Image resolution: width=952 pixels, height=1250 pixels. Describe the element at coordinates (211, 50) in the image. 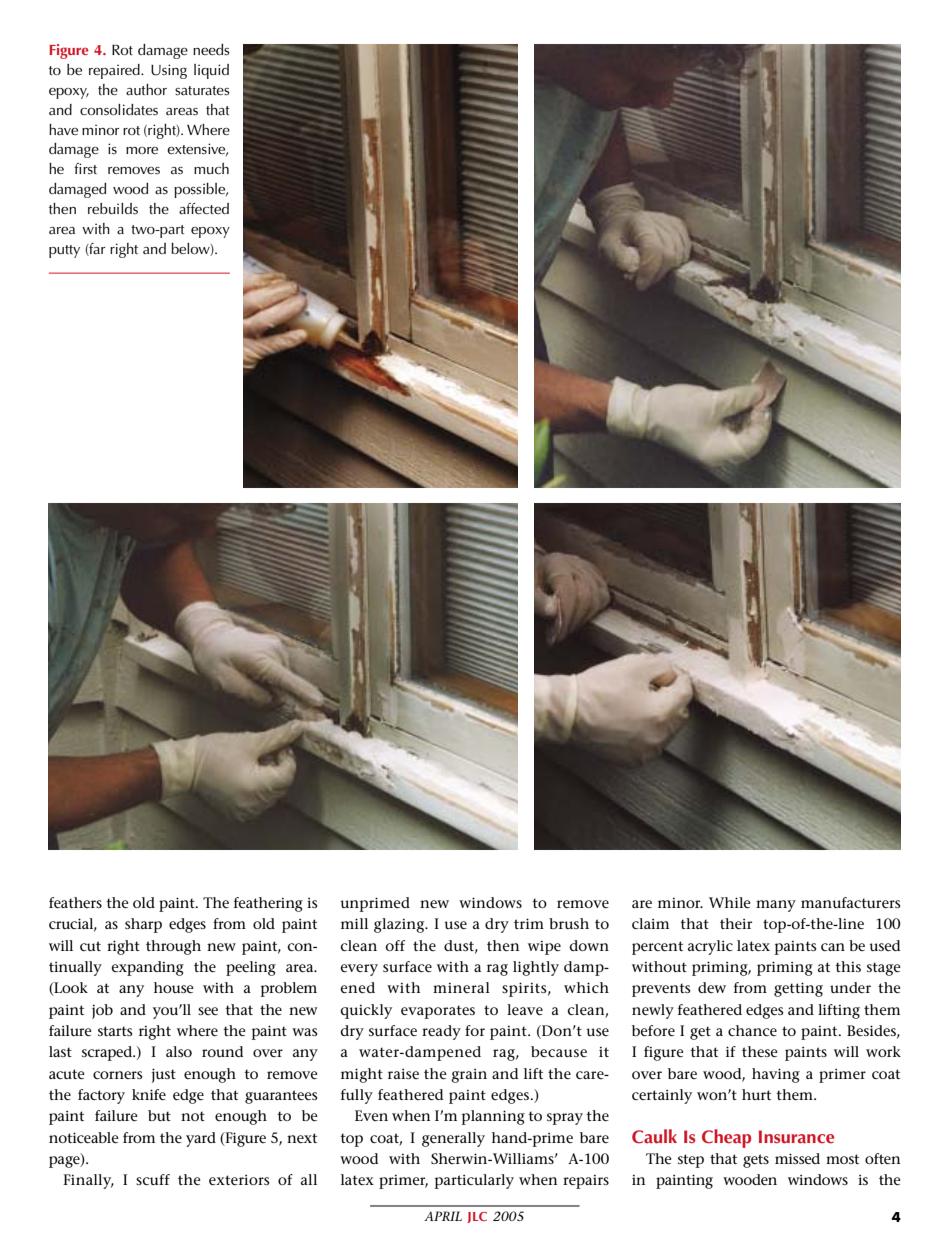

I see `needs` at that location.
